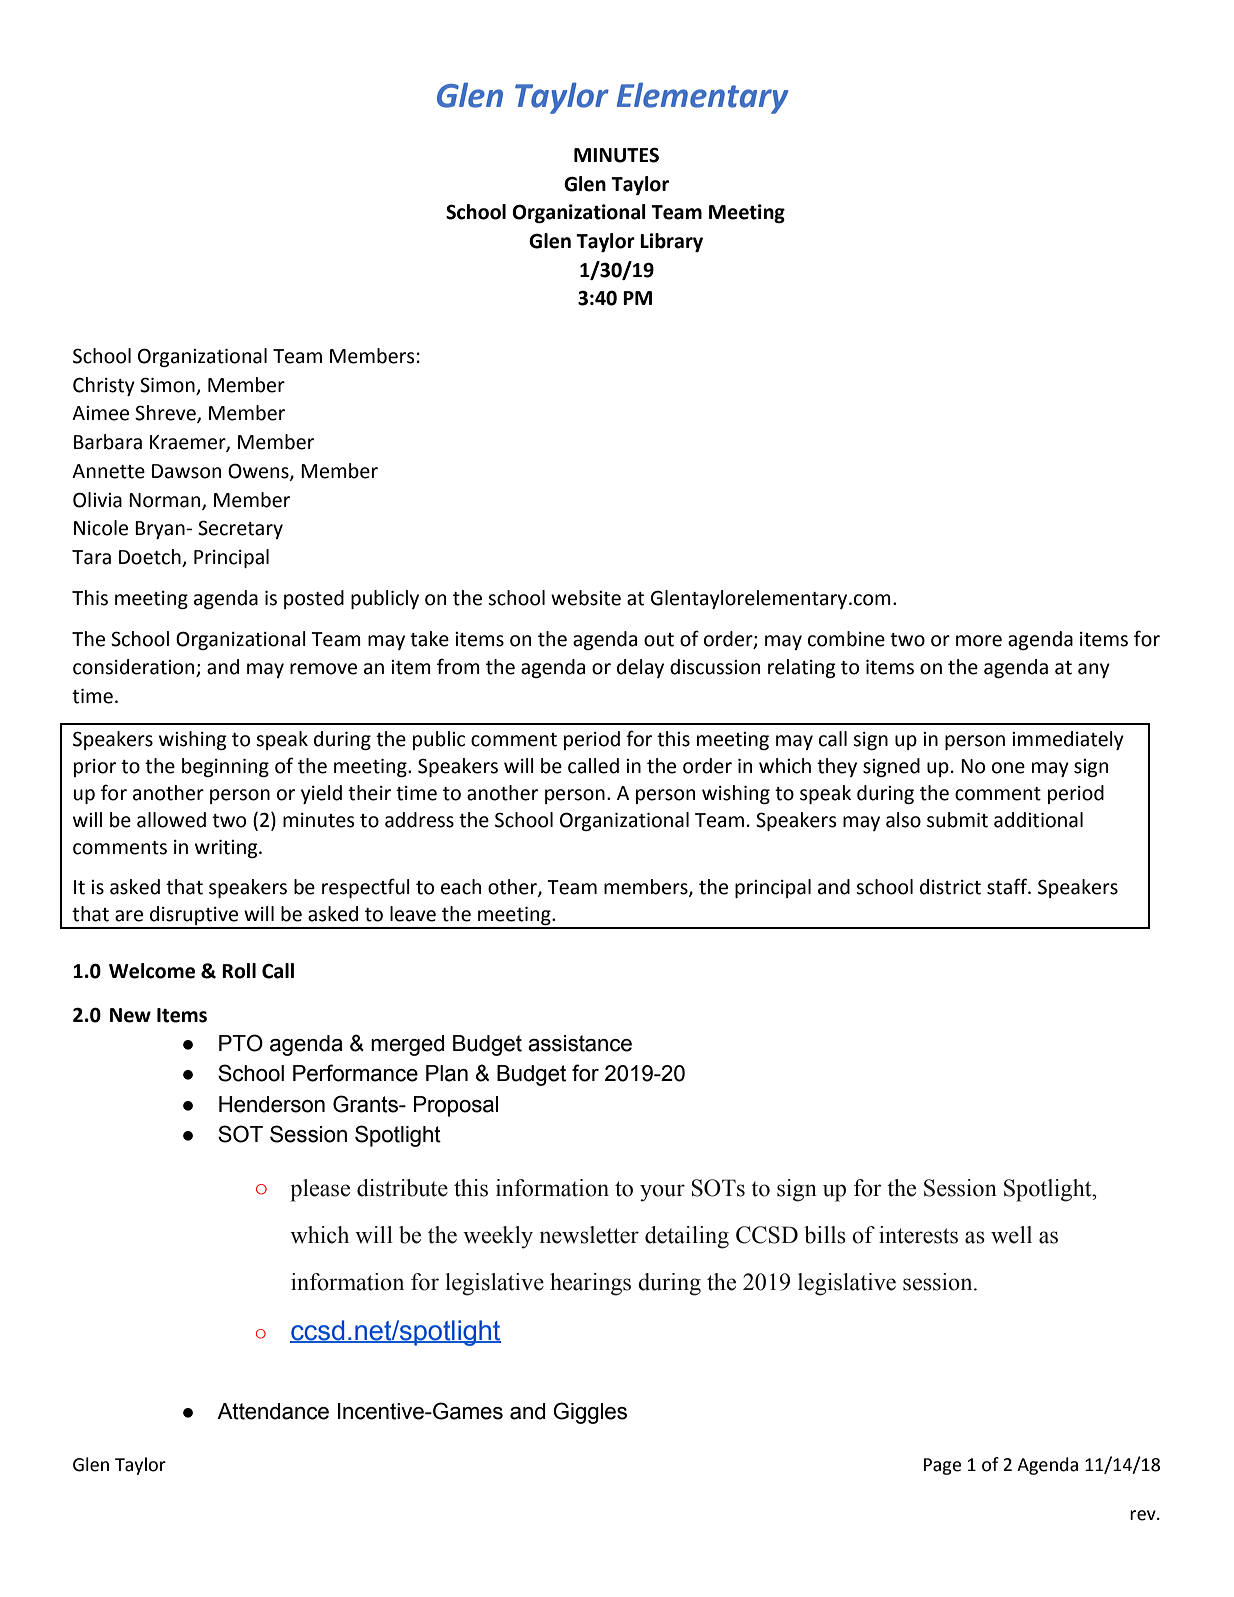 Image resolution: width=1234 pixels, height=1597 pixels. Describe the element at coordinates (590, 1413) in the screenshot. I see `Giggles` at that location.
